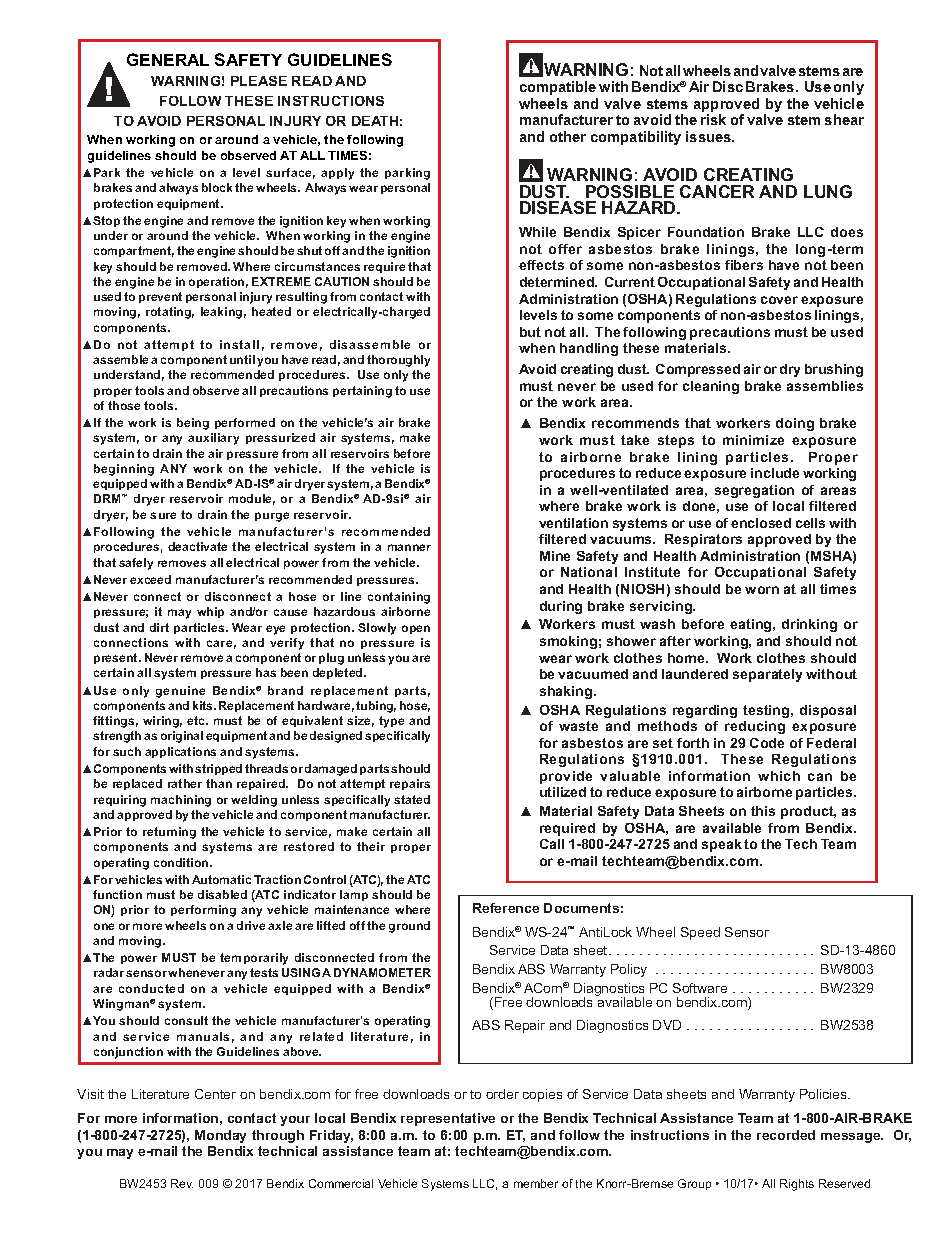  Describe the element at coordinates (713, 119) in the screenshot. I see `risk` at that location.
